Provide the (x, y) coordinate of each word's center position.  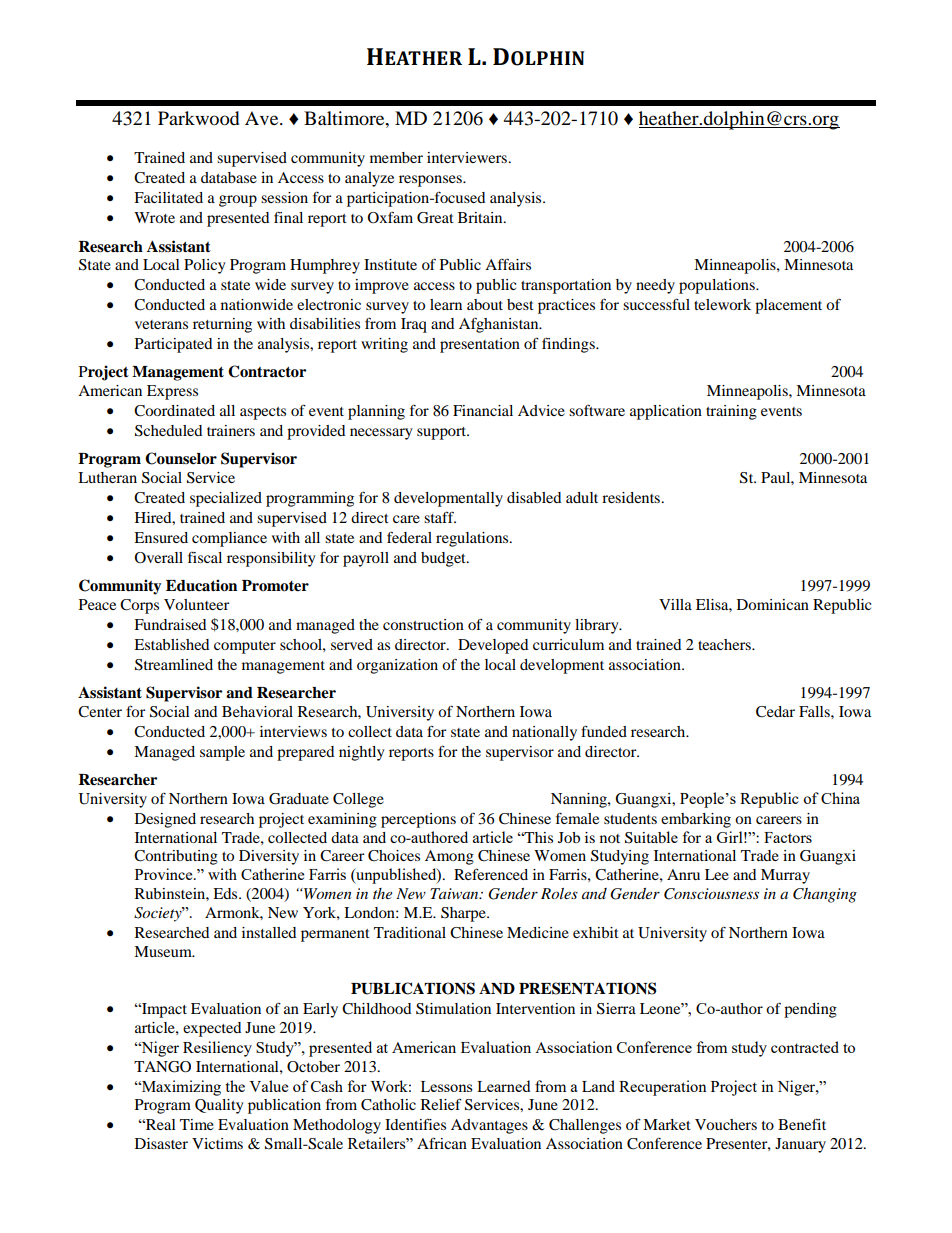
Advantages (489, 1126)
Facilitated (168, 197)
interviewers (468, 157)
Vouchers (726, 1124)
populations (718, 286)
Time (197, 1124)
